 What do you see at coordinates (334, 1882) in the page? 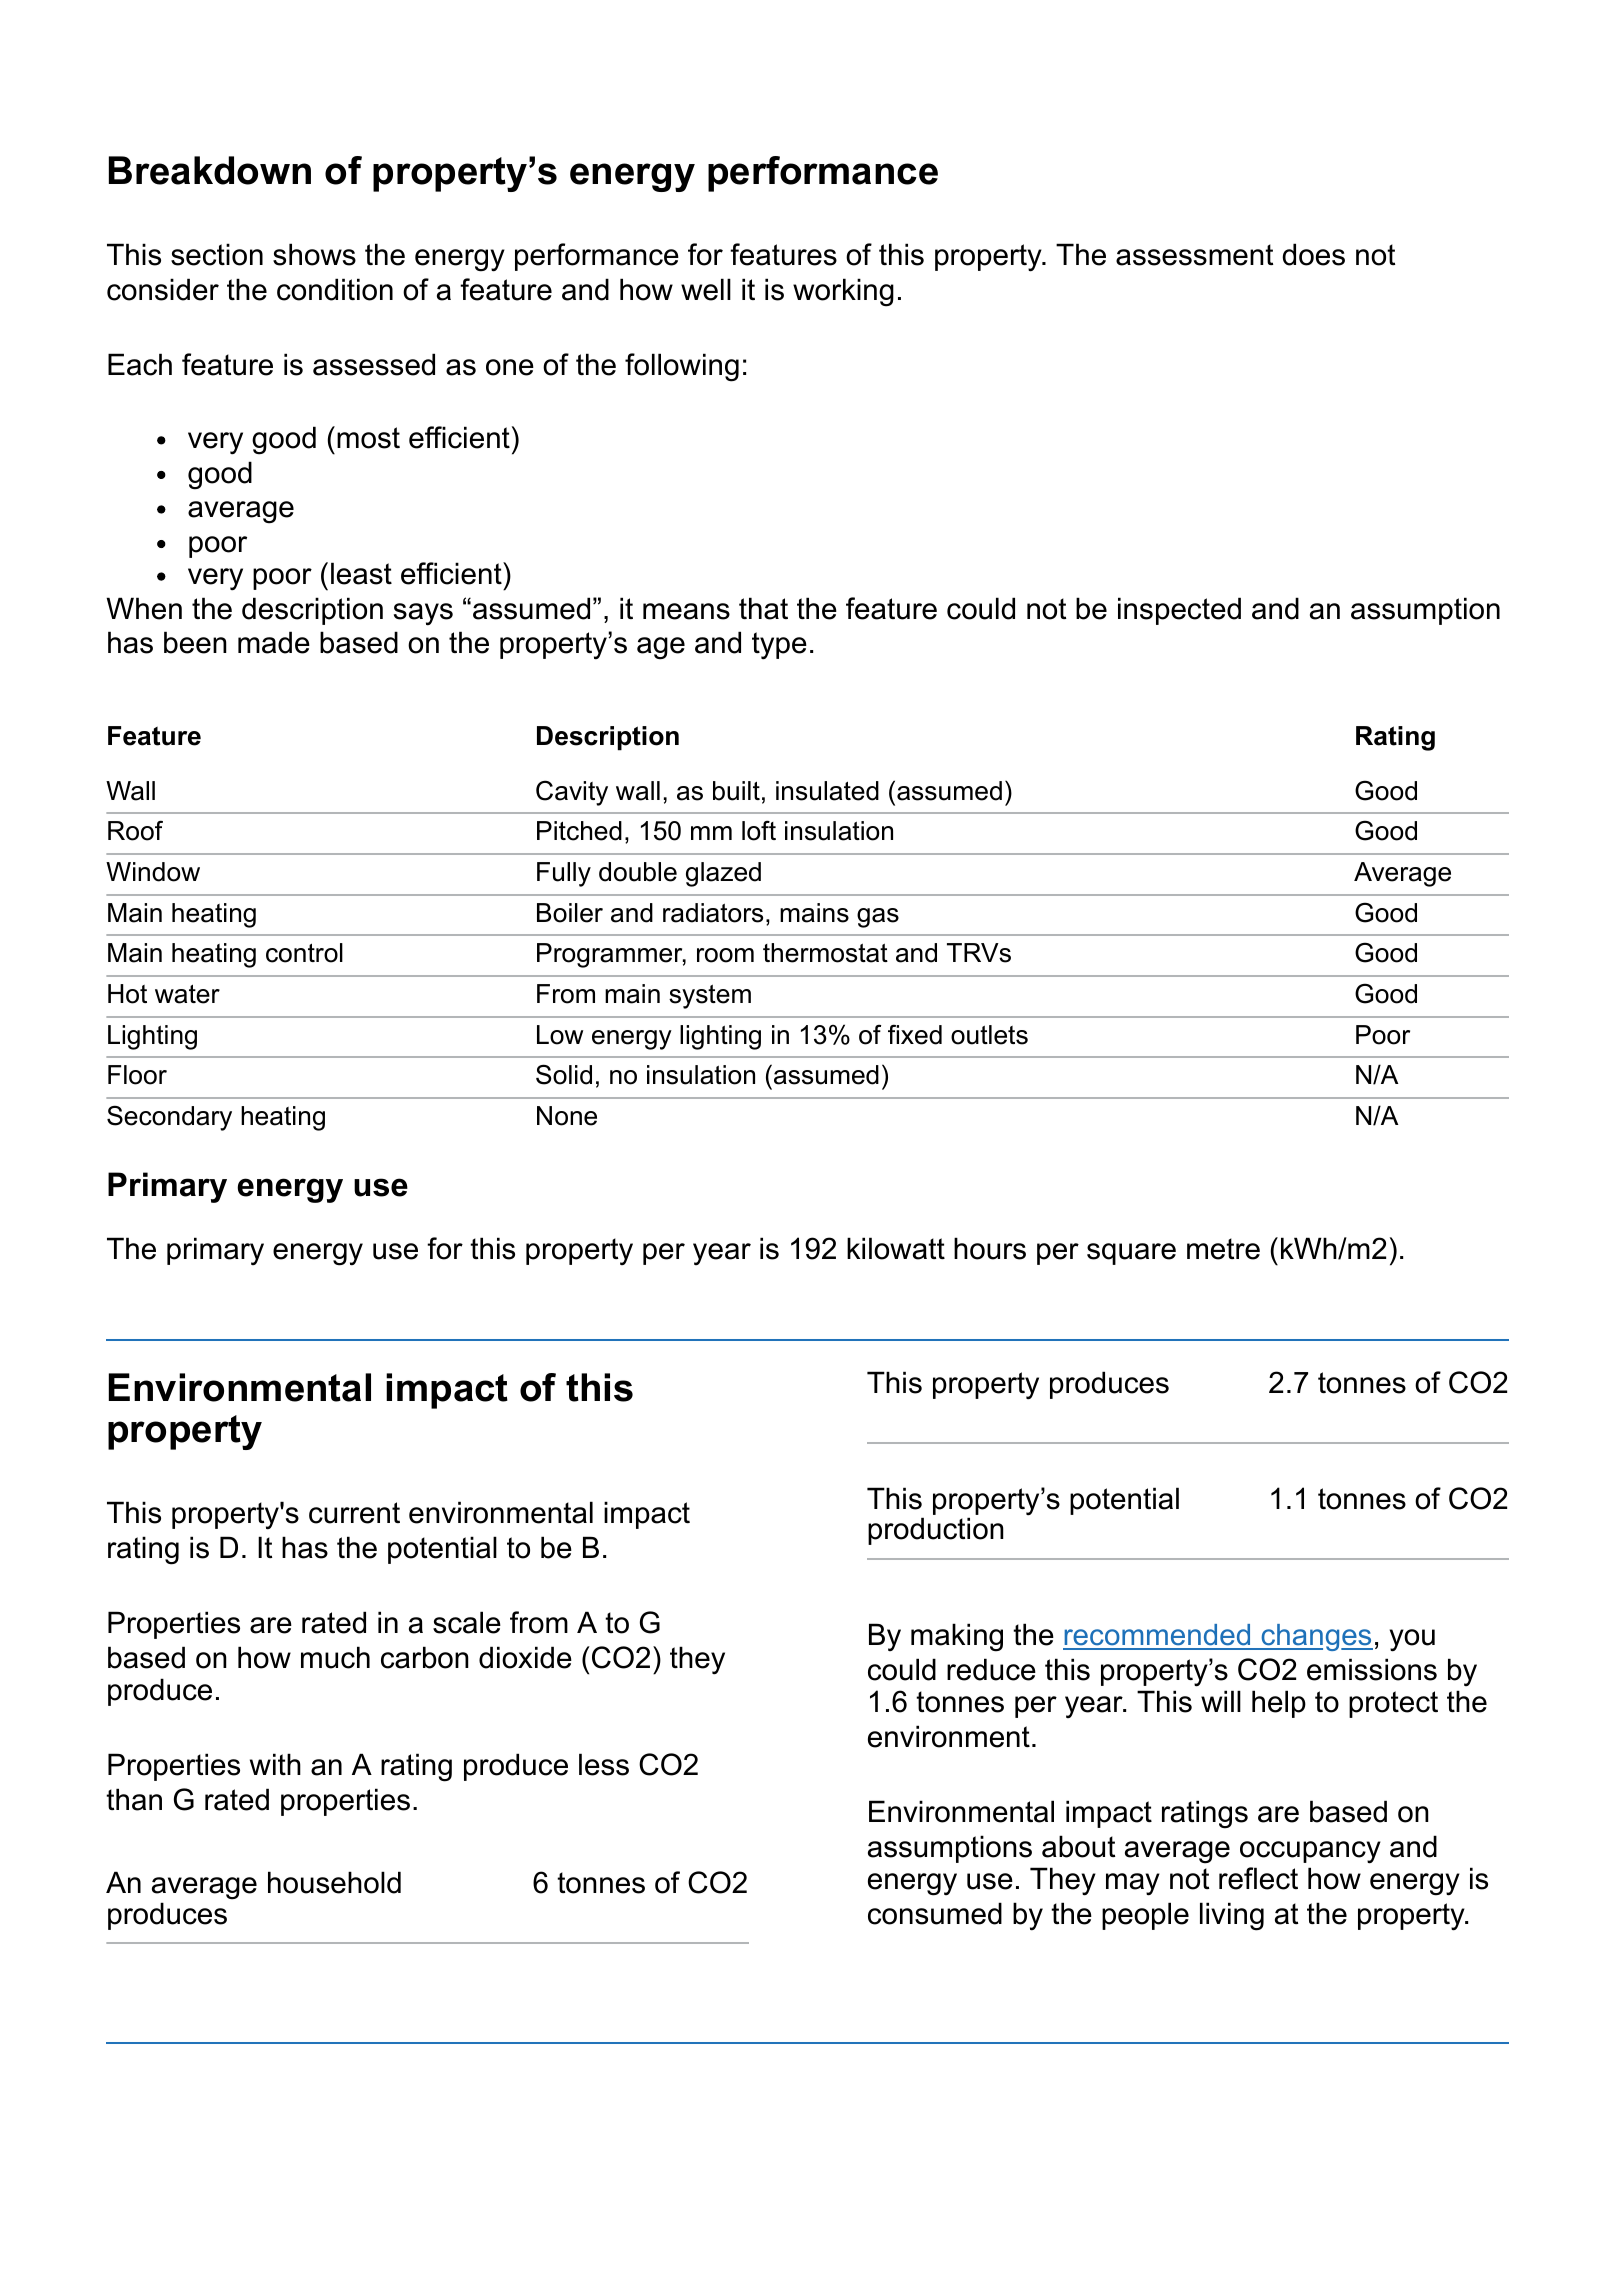
I see `household` at bounding box center [334, 1882].
